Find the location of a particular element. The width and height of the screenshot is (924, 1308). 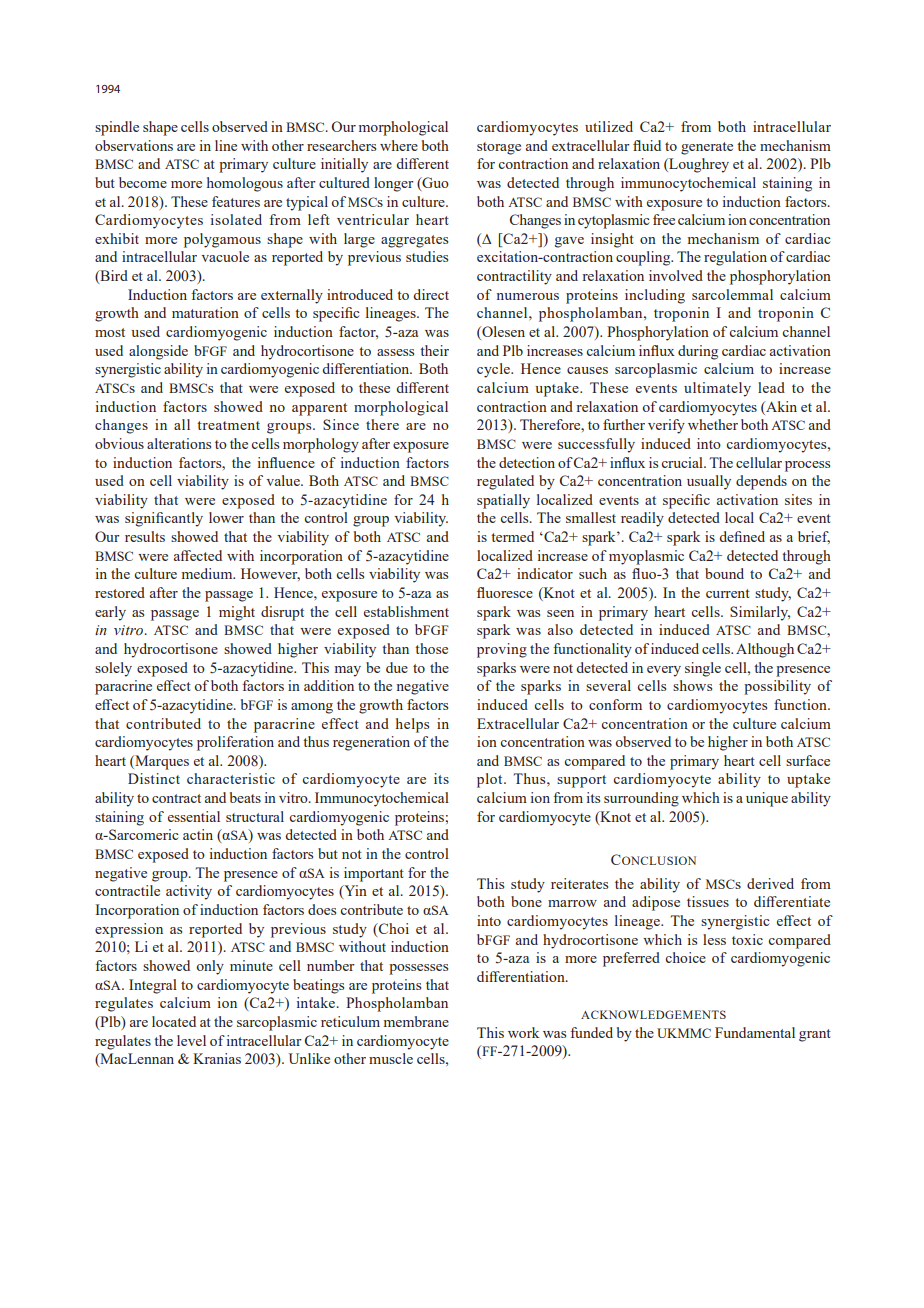

helps is located at coordinates (412, 725).
